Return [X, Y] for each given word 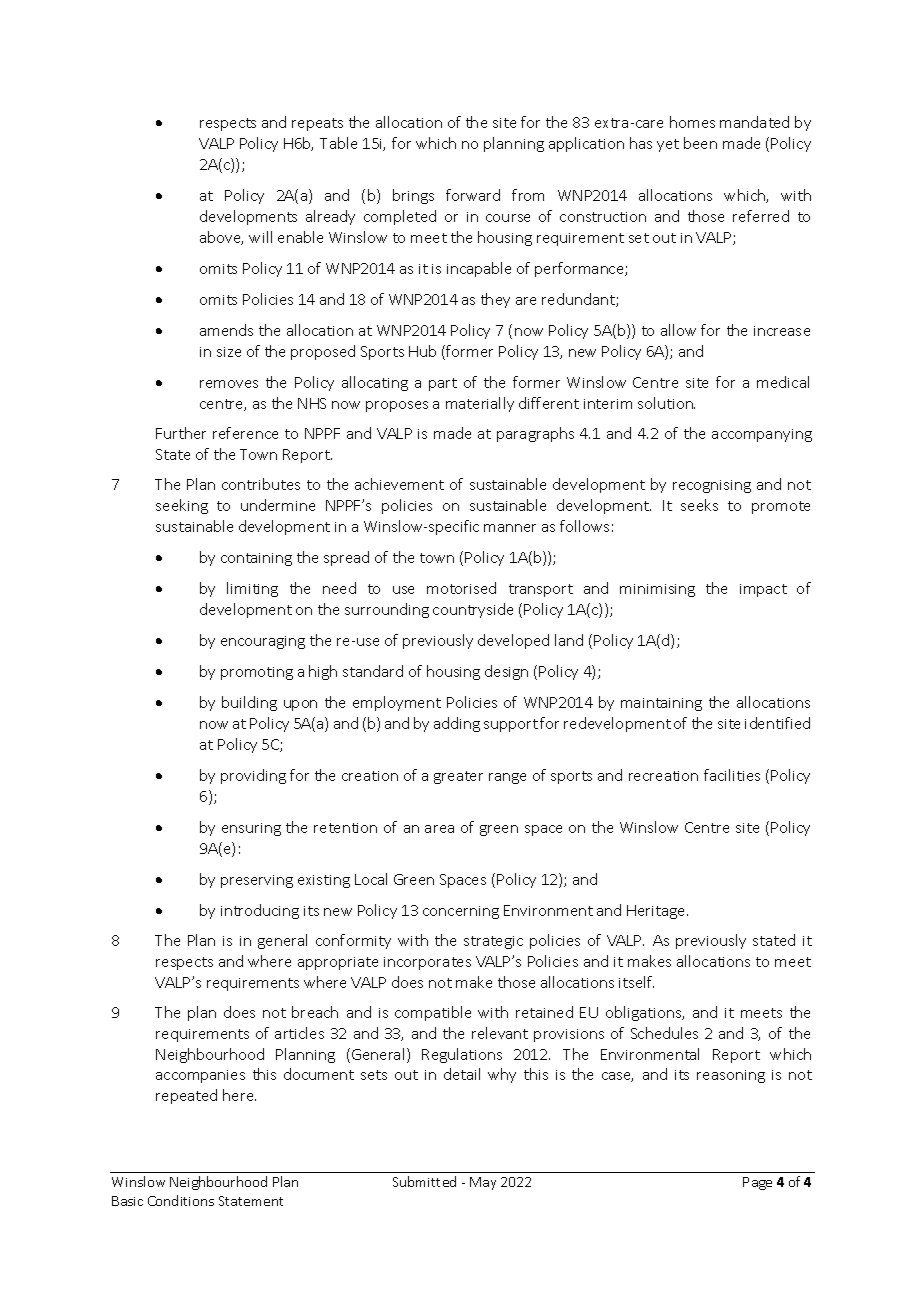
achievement [399, 484]
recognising [712, 486]
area [439, 829]
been [700, 143]
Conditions [181, 1200]
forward [473, 195]
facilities [732, 775]
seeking [182, 506]
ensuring [251, 829]
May [483, 1183]
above [221, 238]
